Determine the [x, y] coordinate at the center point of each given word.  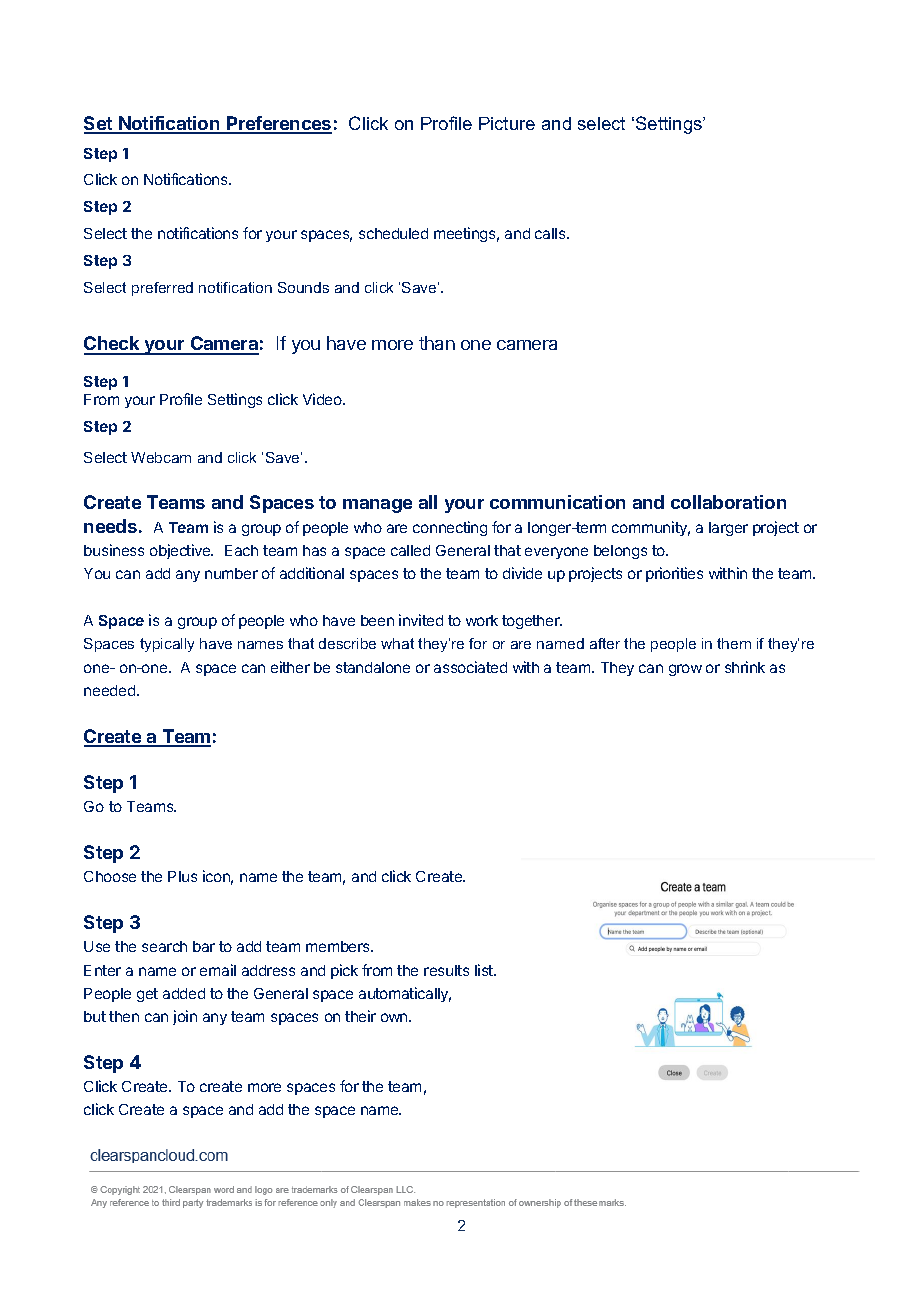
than [437, 343]
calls [551, 233]
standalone [373, 667]
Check [113, 345]
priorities [674, 574]
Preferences [278, 124]
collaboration [728, 502]
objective [181, 551]
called [410, 550]
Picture [507, 123]
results [446, 970]
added [184, 993]
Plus [182, 876]
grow [685, 670]
